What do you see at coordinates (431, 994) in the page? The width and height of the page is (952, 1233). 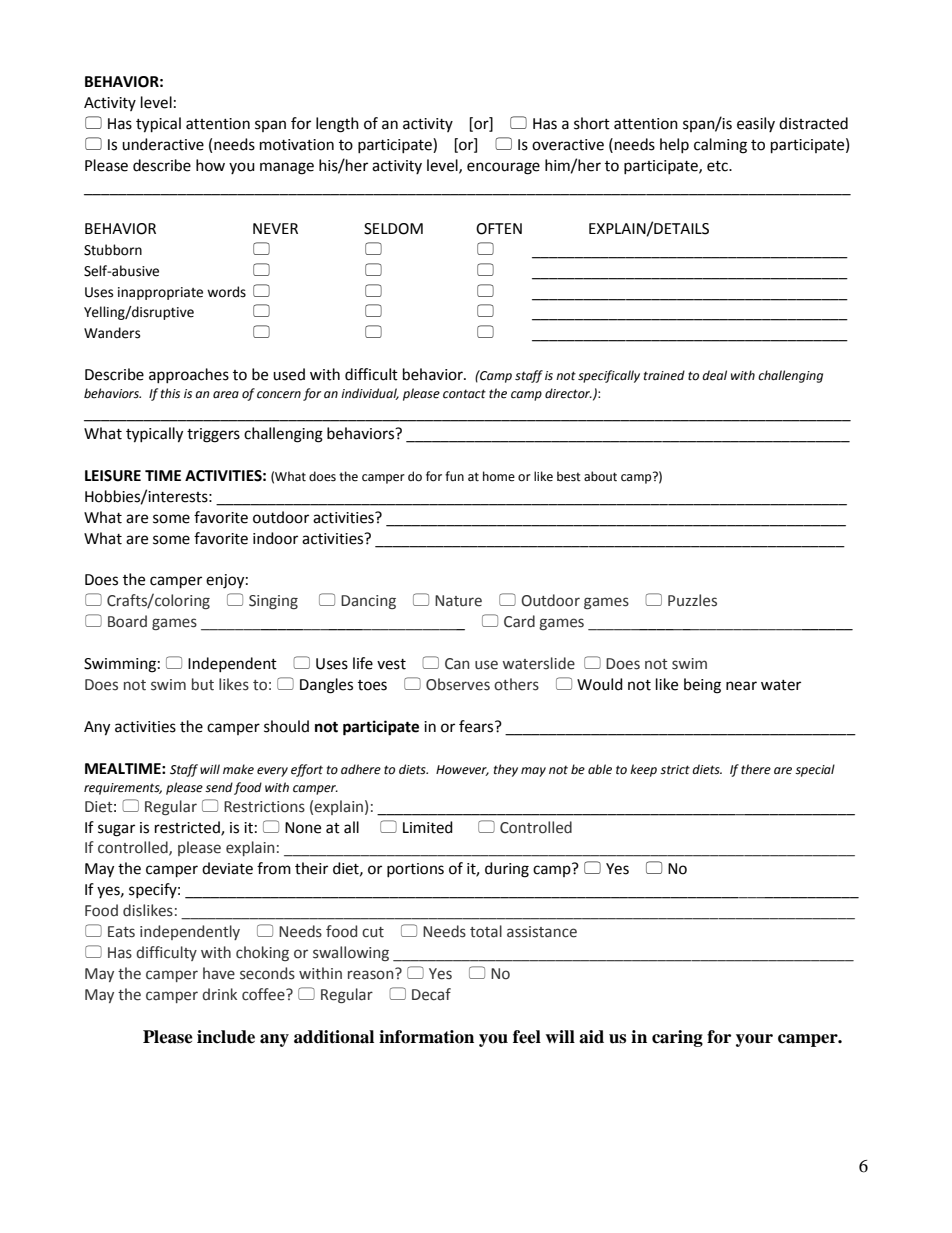 I see `Decaf` at bounding box center [431, 994].
